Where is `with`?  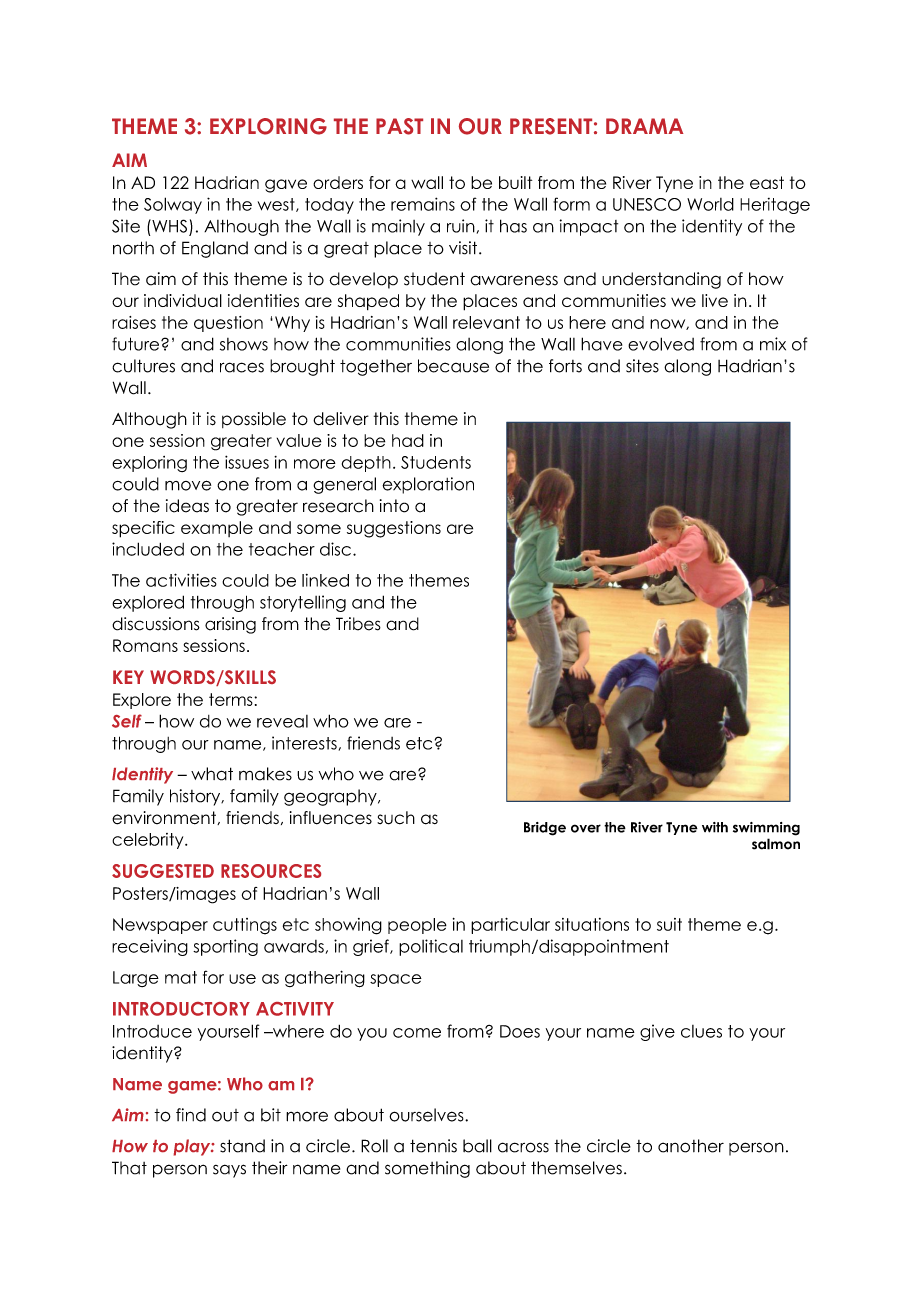 with is located at coordinates (715, 827).
